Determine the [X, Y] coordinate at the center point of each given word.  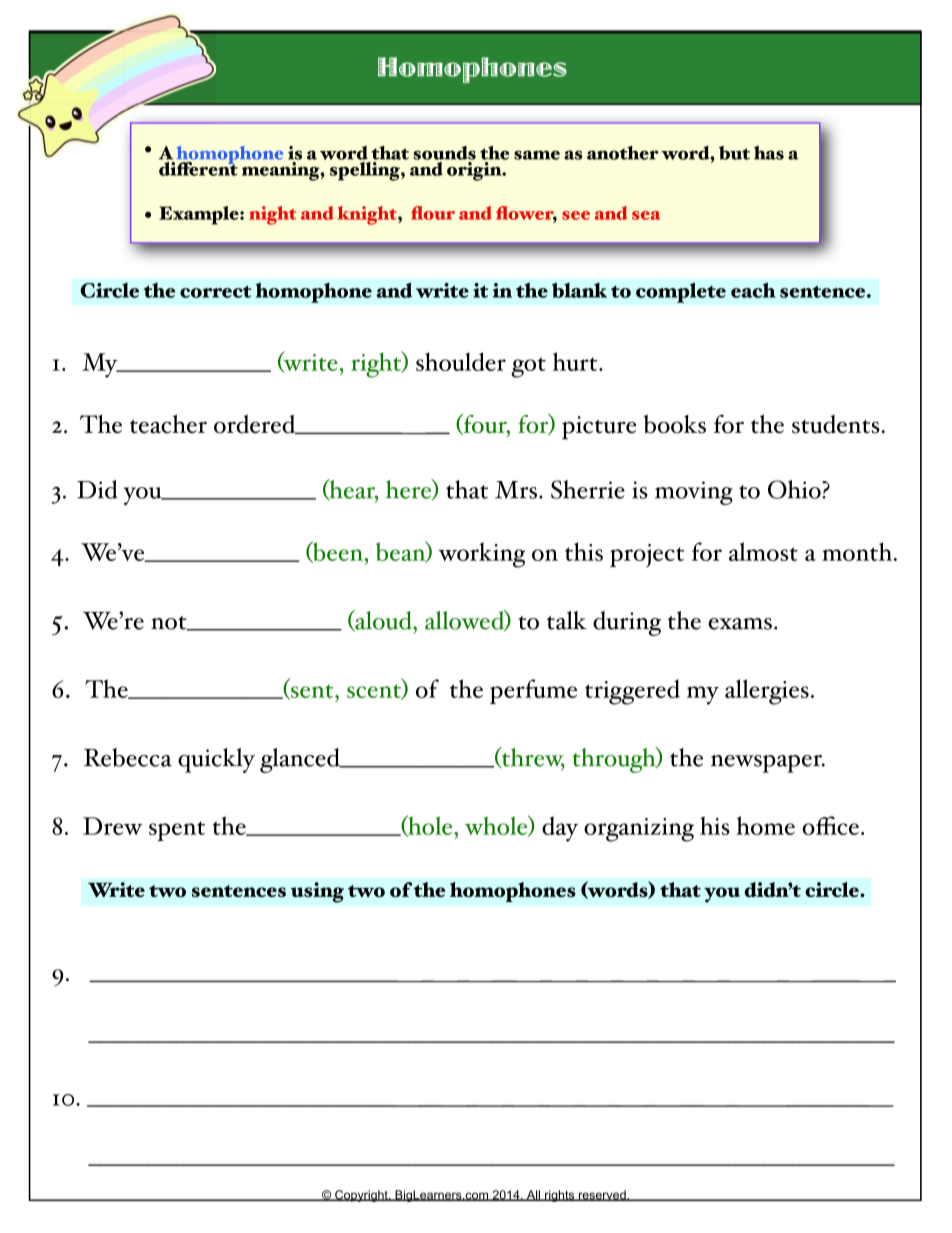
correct [216, 292]
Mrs [517, 490]
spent [177, 831]
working [481, 555]
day [560, 829]
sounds [444, 153]
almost [763, 551]
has [769, 153]
